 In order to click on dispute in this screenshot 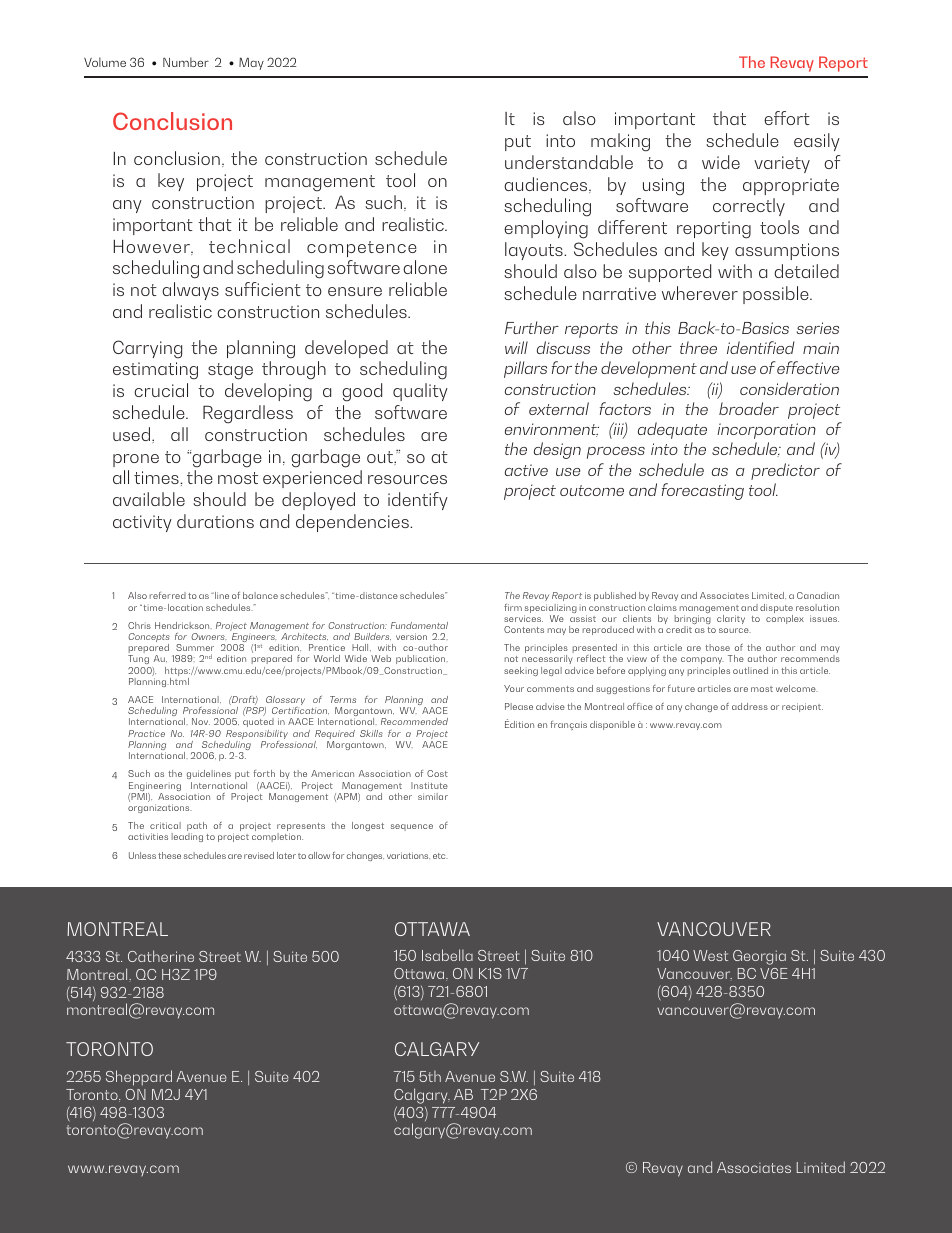, I will do `click(776, 610)`.
